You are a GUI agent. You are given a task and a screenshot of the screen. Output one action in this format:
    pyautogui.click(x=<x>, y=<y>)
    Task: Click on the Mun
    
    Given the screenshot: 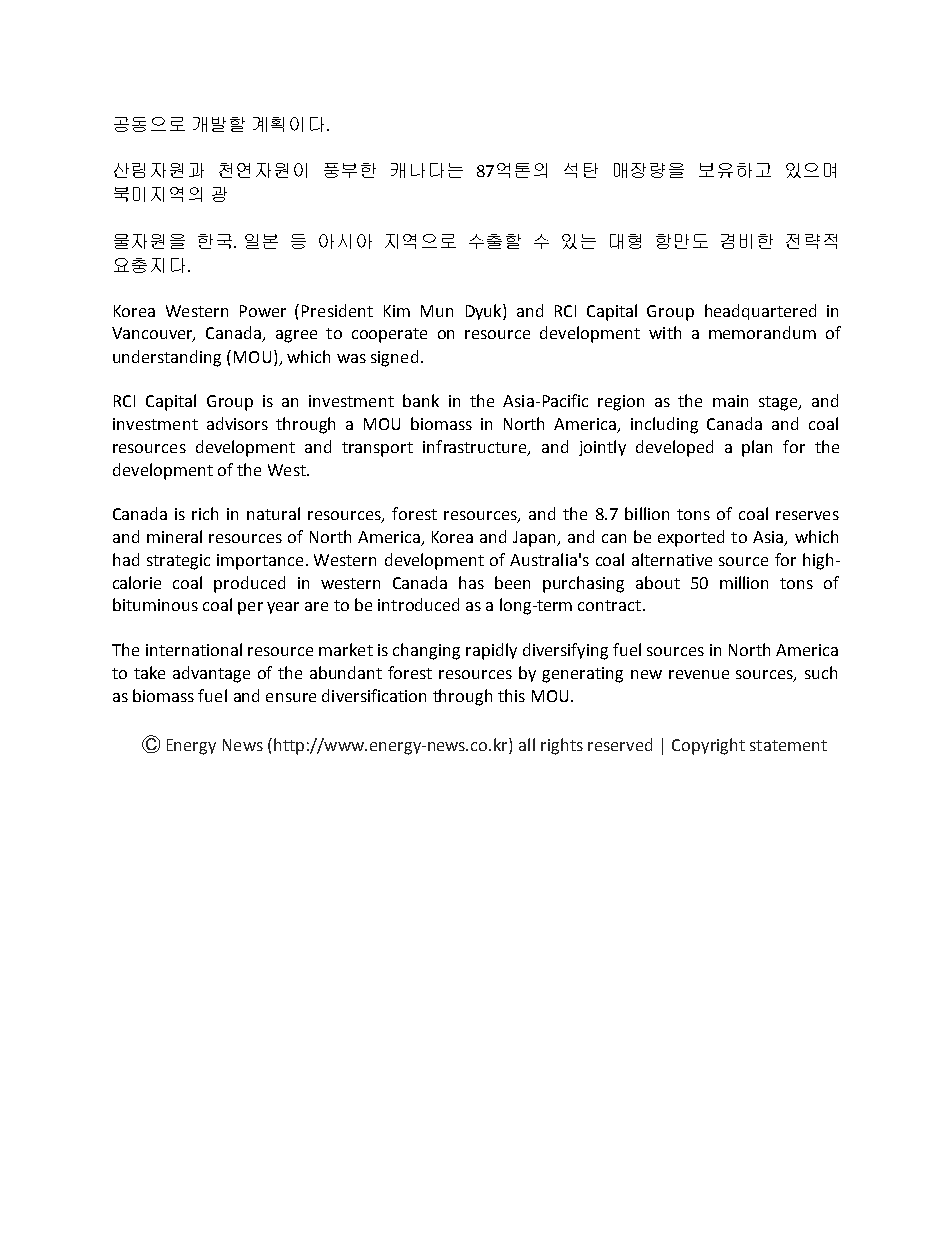 What is the action you would take?
    pyautogui.click(x=437, y=311)
